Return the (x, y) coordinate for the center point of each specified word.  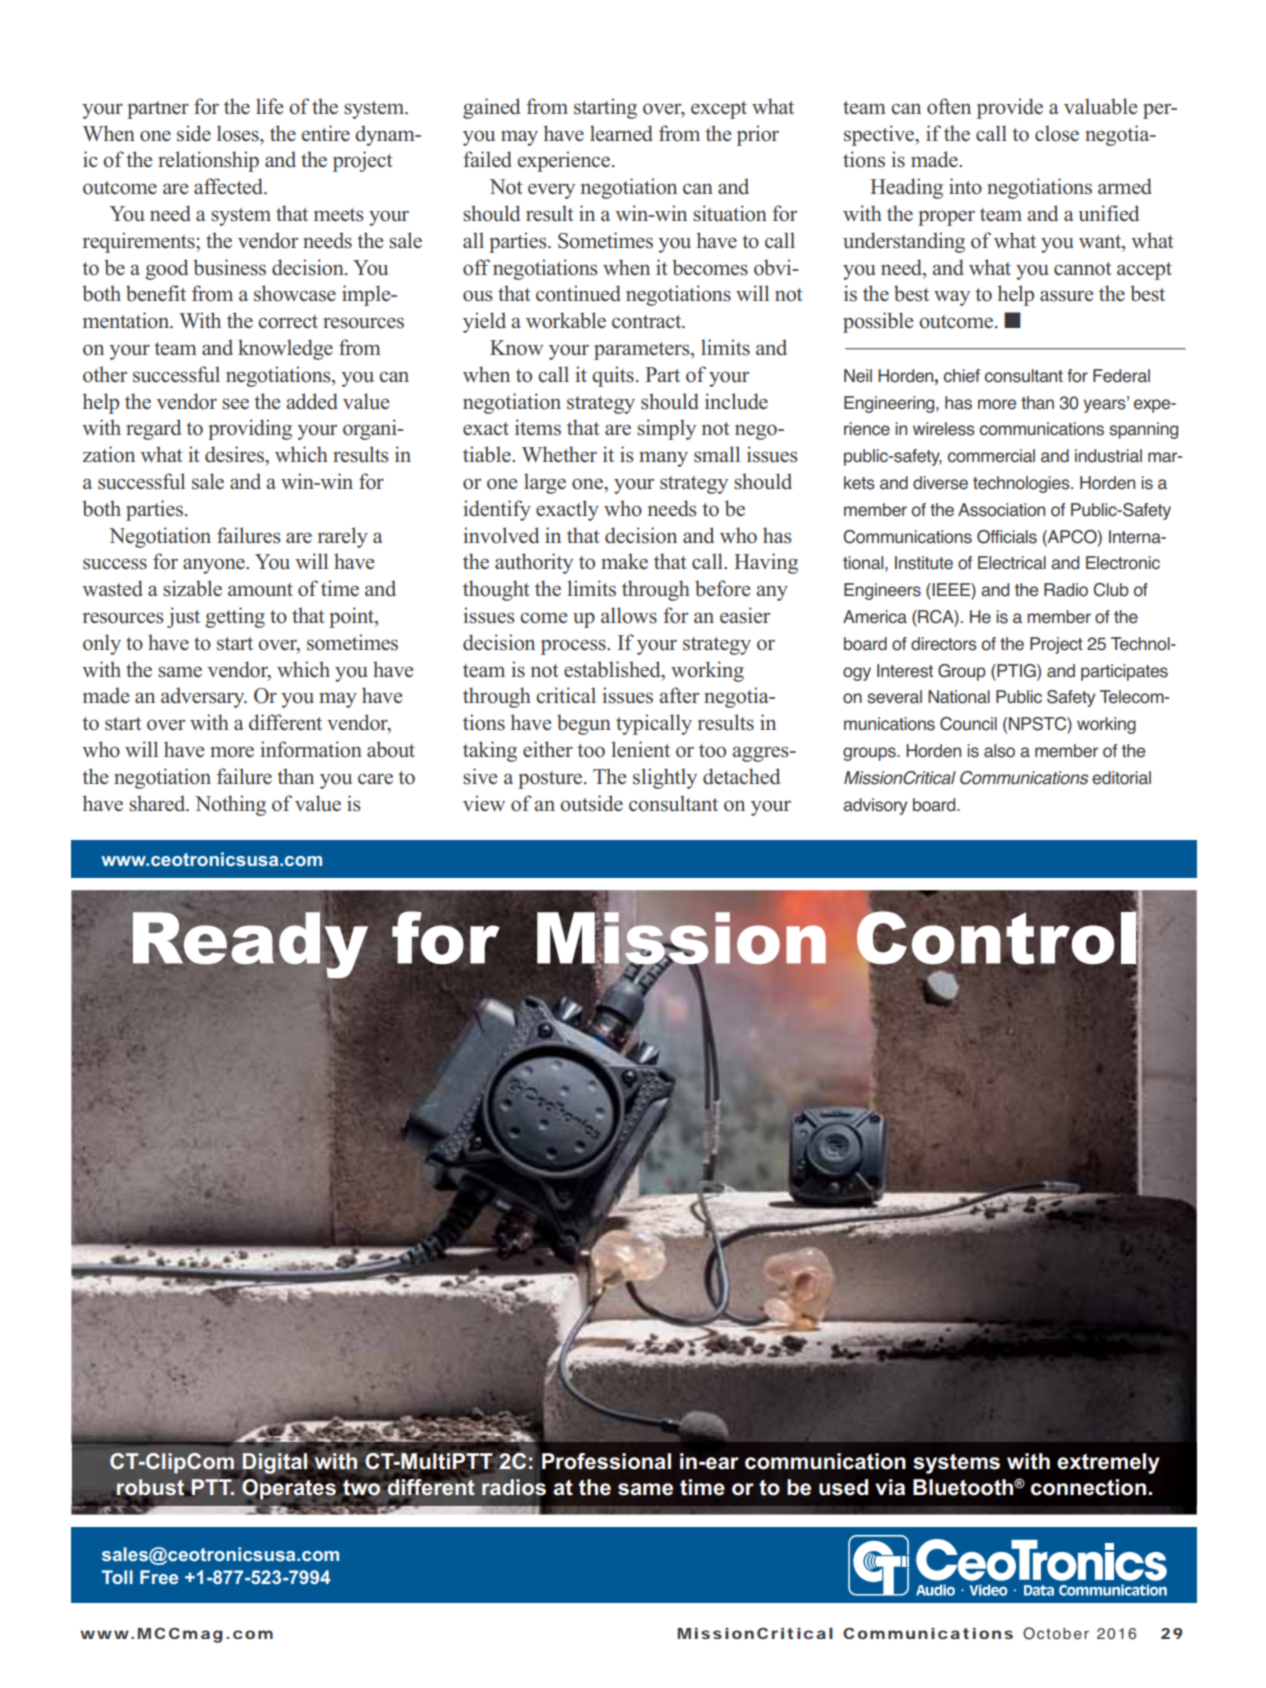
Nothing (230, 805)
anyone (215, 566)
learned (621, 133)
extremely (1108, 1463)
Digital (274, 1463)
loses (239, 133)
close (1057, 133)
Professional (606, 1461)
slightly (665, 778)
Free (159, 1577)
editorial (1121, 778)
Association (1001, 510)
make (624, 561)
